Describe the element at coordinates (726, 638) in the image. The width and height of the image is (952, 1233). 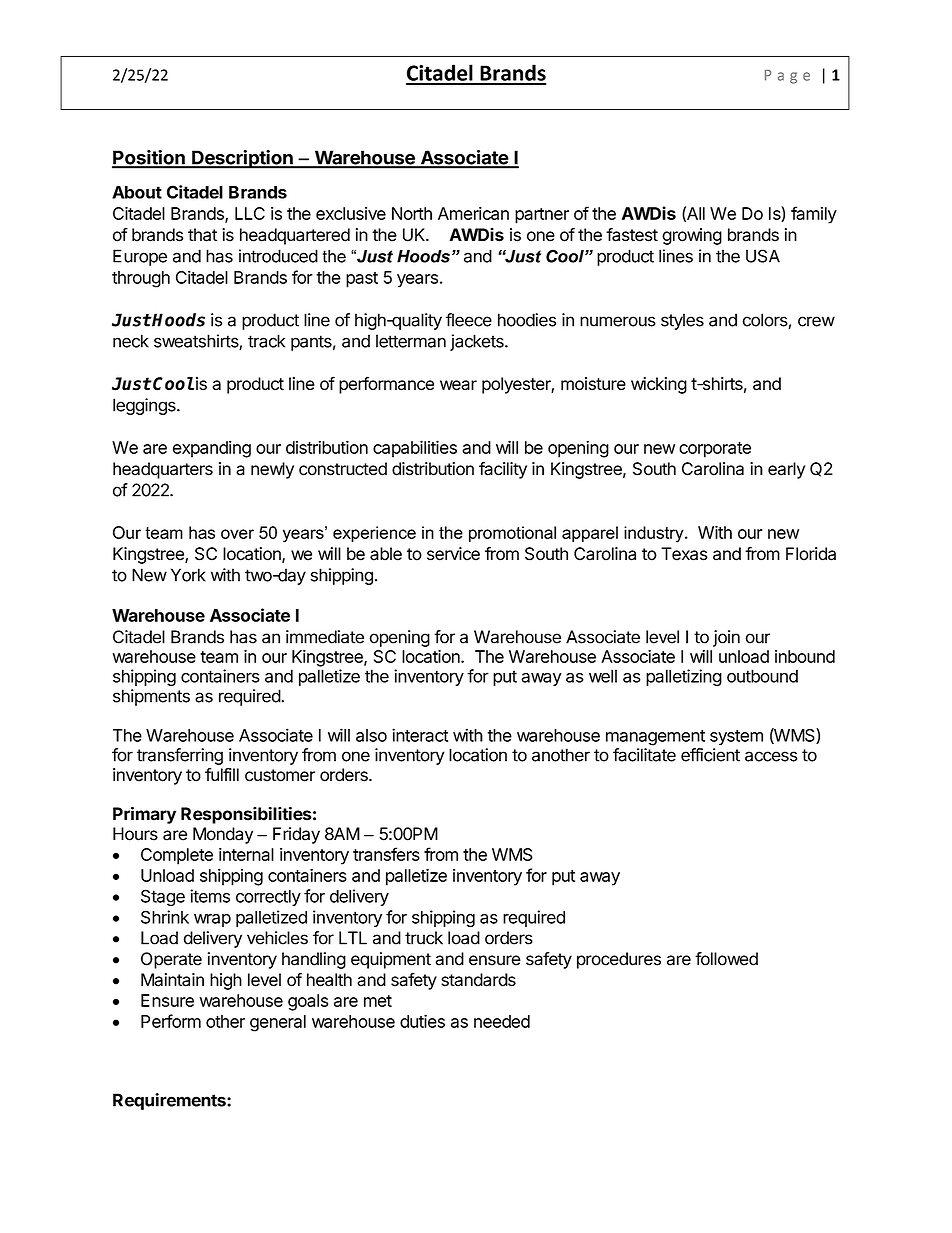
I see `join` at that location.
